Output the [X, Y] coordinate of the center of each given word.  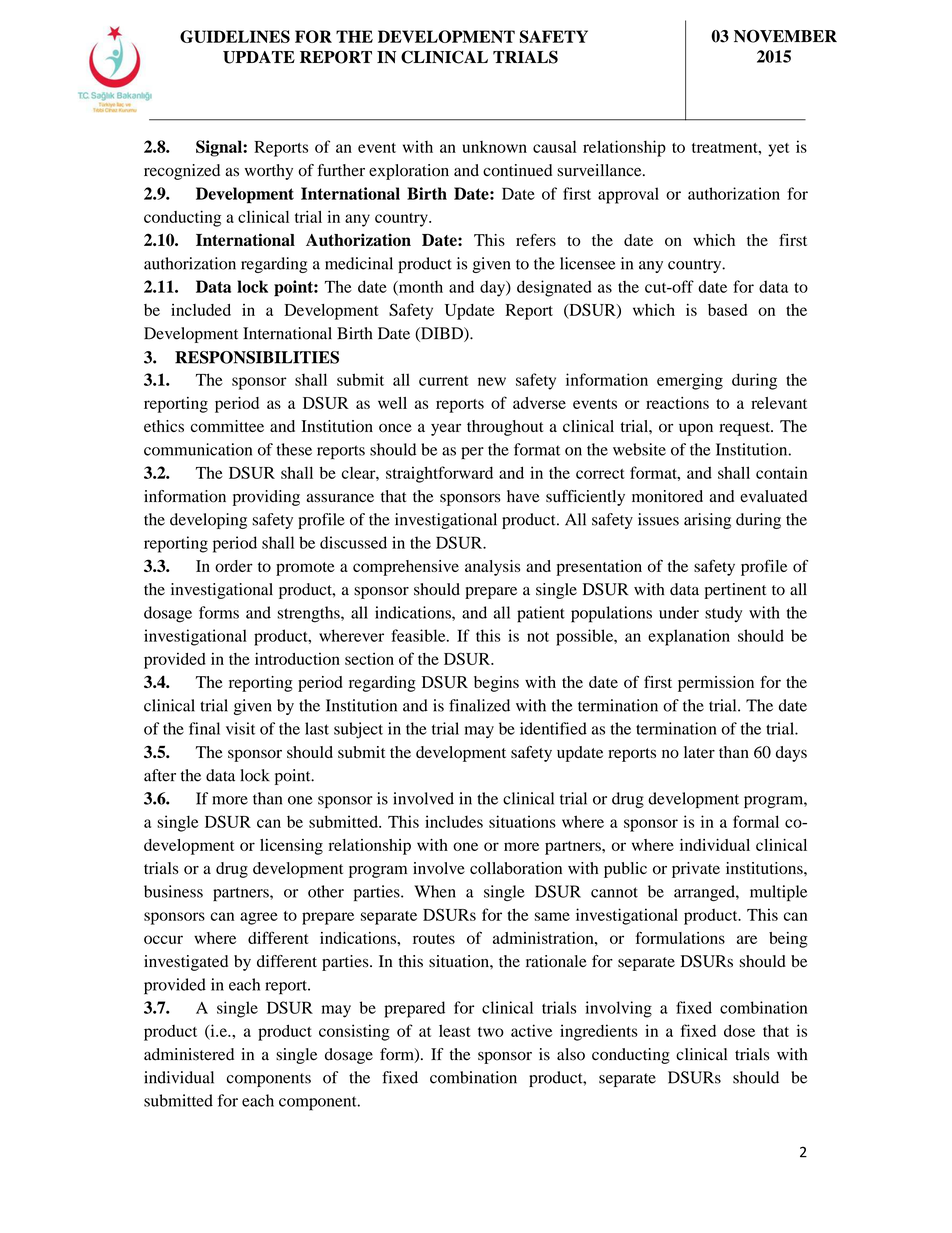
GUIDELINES [235, 36]
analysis [492, 568]
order [234, 566]
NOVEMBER [785, 36]
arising [707, 521]
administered [189, 1054]
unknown [494, 147]
